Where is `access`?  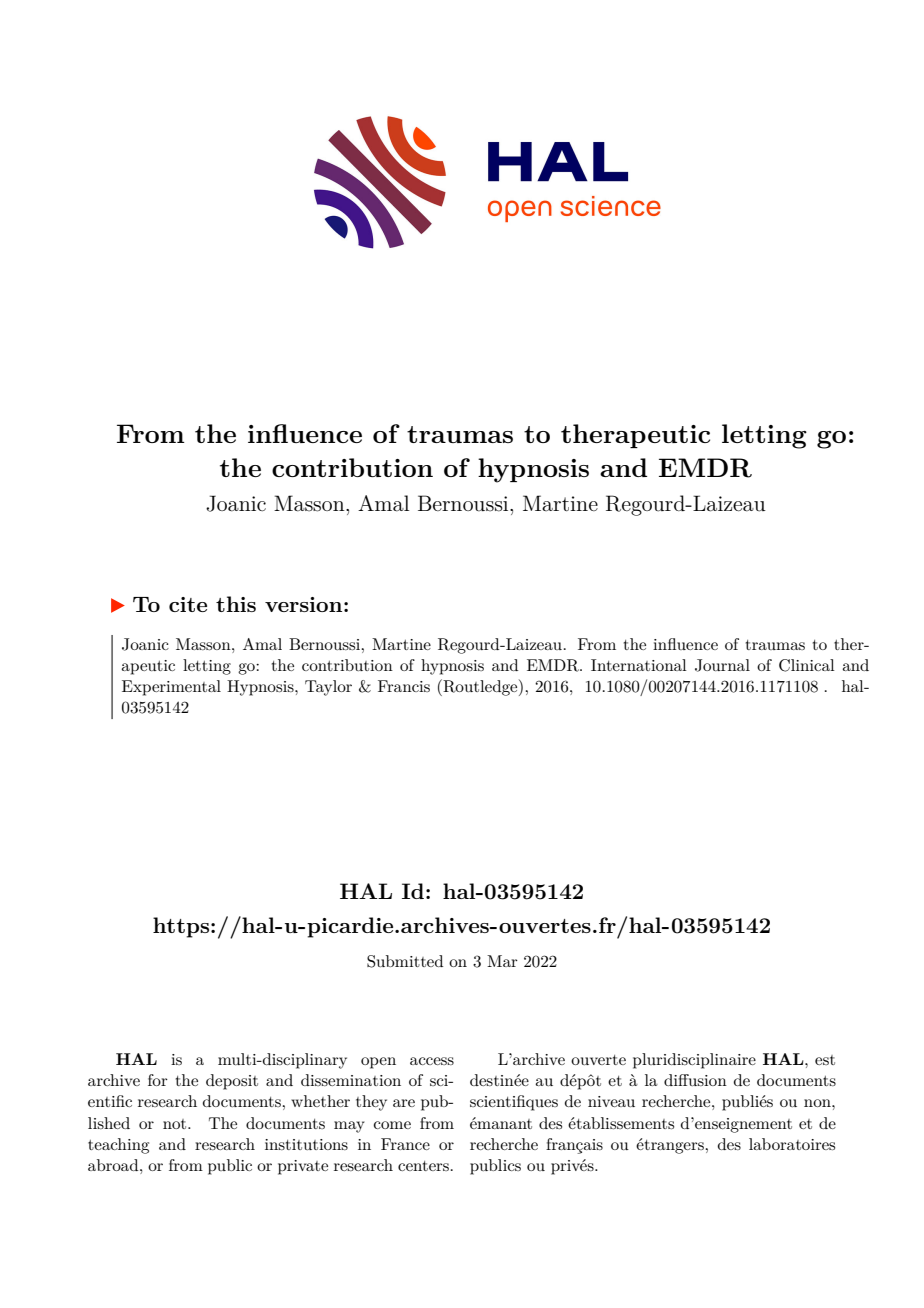 access is located at coordinates (432, 1061).
